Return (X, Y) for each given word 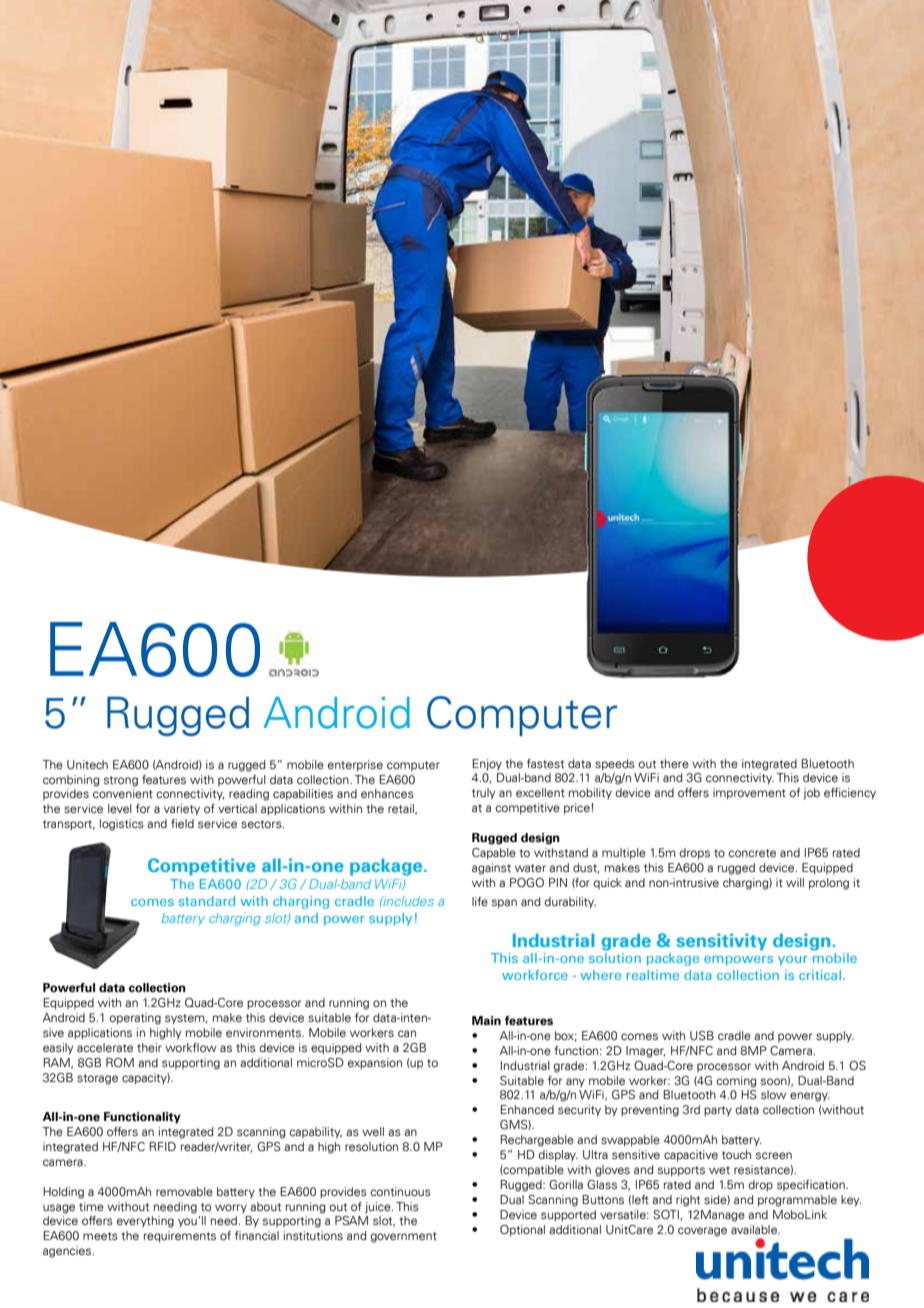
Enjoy (487, 765)
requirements (180, 1237)
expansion (375, 1064)
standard (207, 901)
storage (97, 1079)
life (480, 901)
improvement (749, 794)
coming (736, 1082)
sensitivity (722, 942)
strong (121, 781)
